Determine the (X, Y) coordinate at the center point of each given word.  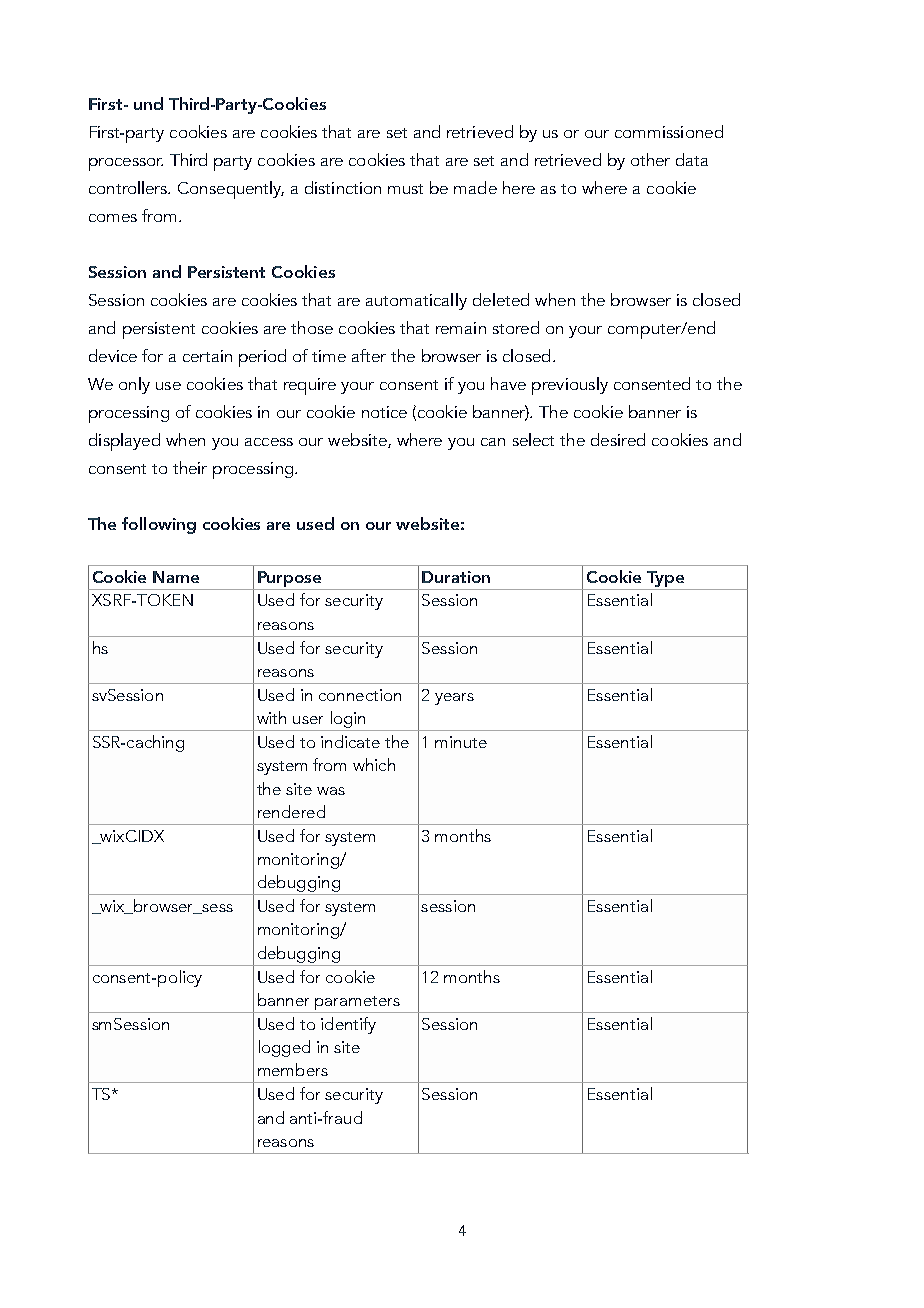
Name (176, 577)
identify (348, 1025)
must (405, 189)
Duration (456, 577)
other (650, 159)
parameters (357, 1003)
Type (665, 579)
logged (284, 1048)
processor (126, 164)
